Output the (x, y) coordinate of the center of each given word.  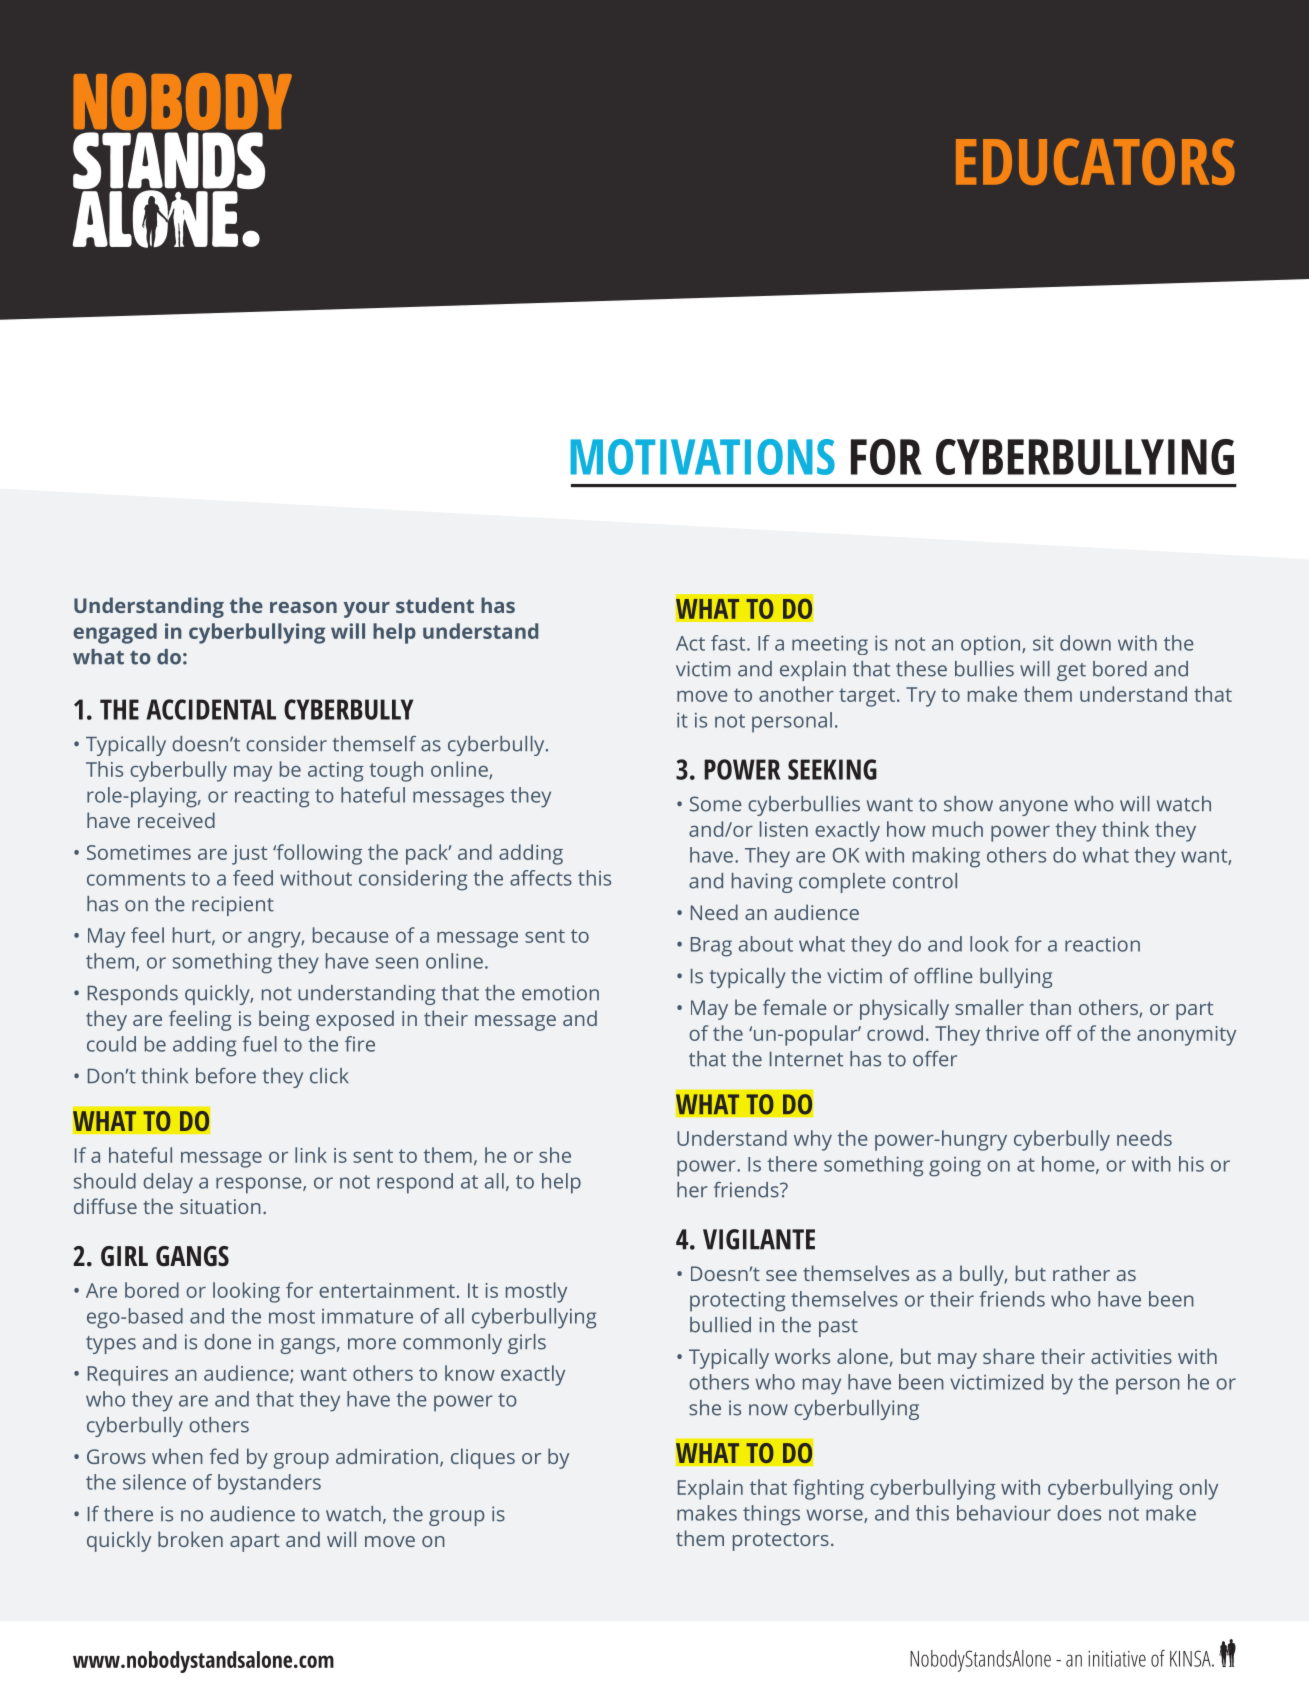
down (1085, 643)
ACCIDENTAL (211, 709)
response (260, 1185)
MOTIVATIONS (703, 457)
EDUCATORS (1095, 161)
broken (190, 1539)
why (813, 1140)
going (955, 1167)
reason (303, 607)
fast (729, 643)
